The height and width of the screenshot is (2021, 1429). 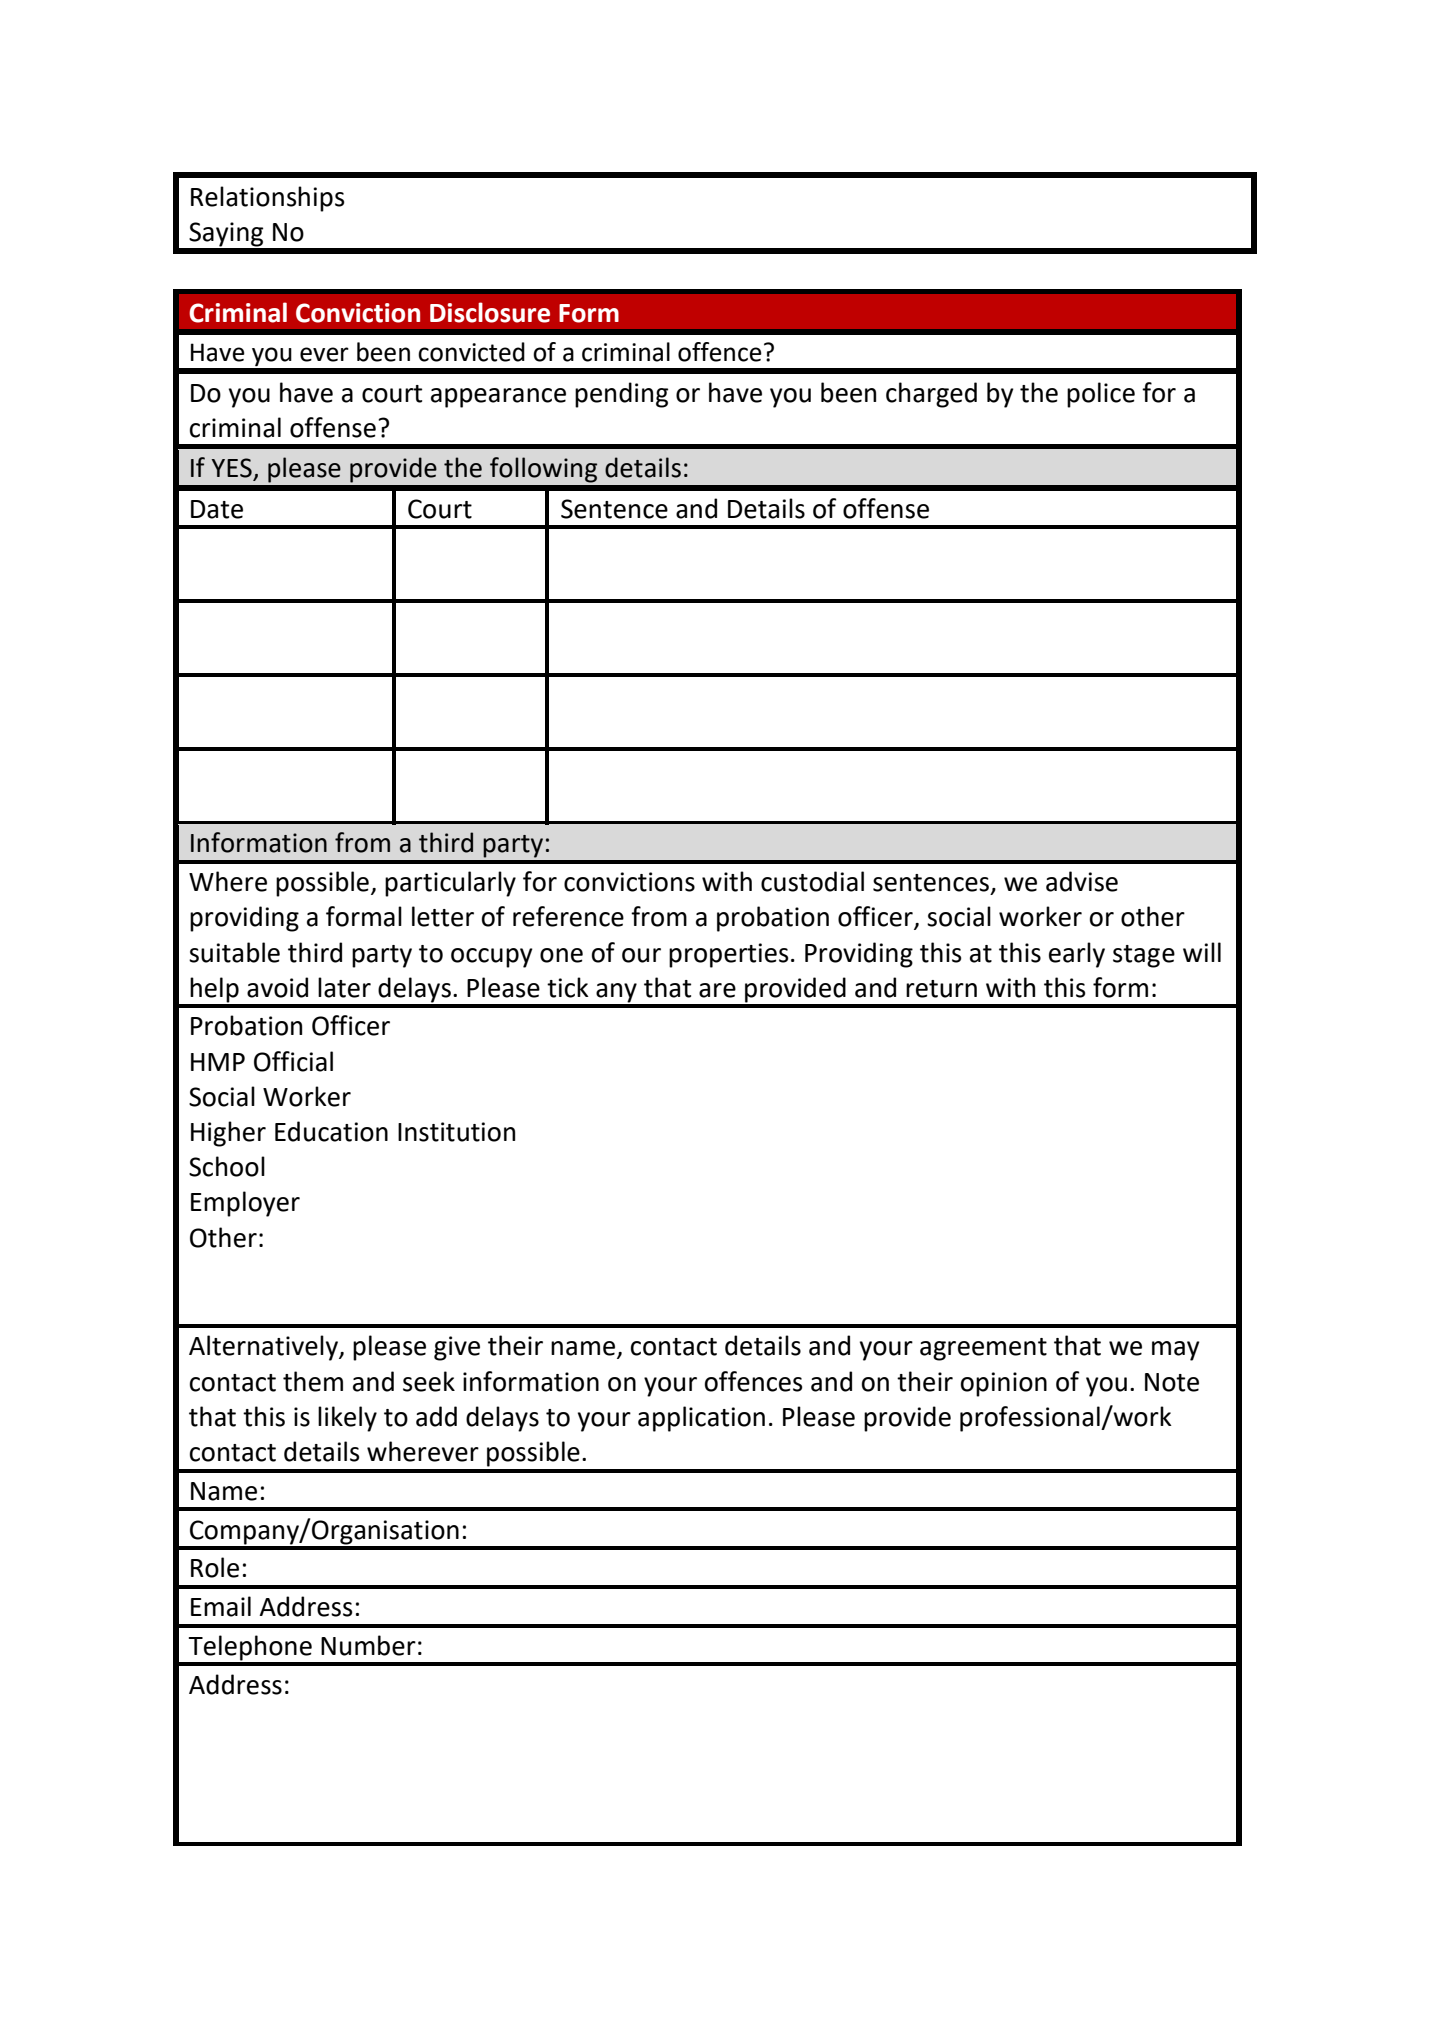 I want to click on appearance, so click(x=498, y=398).
